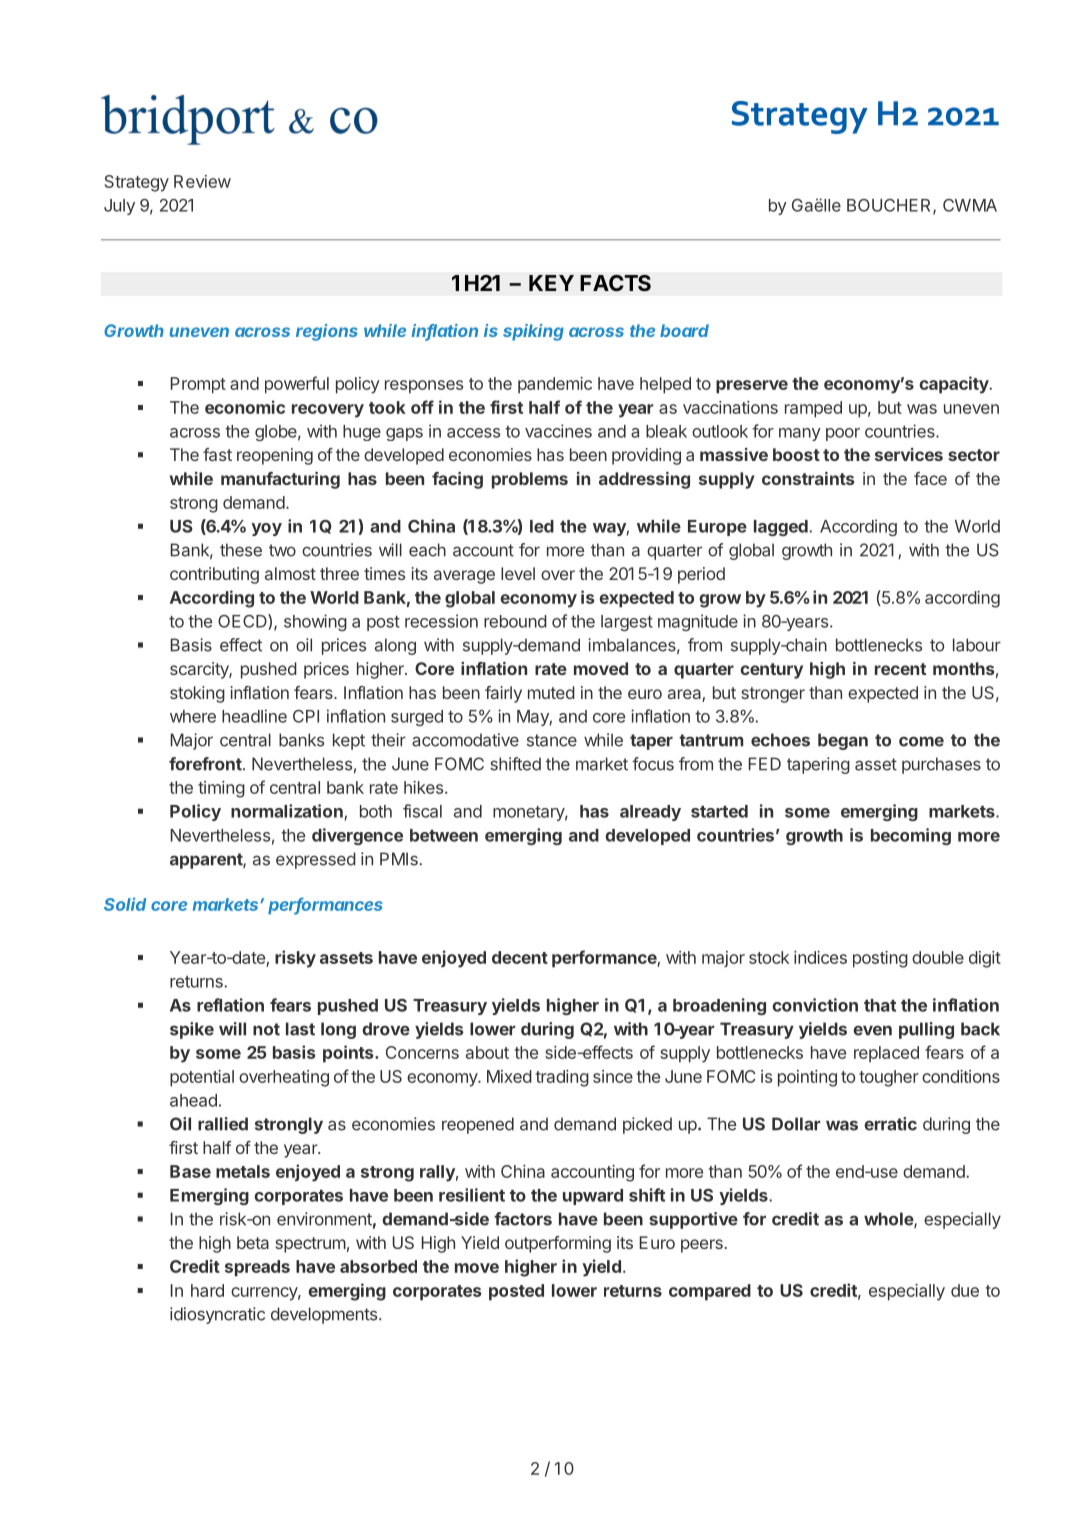 This page has width=1088, height=1539. I want to click on fast, so click(217, 454).
